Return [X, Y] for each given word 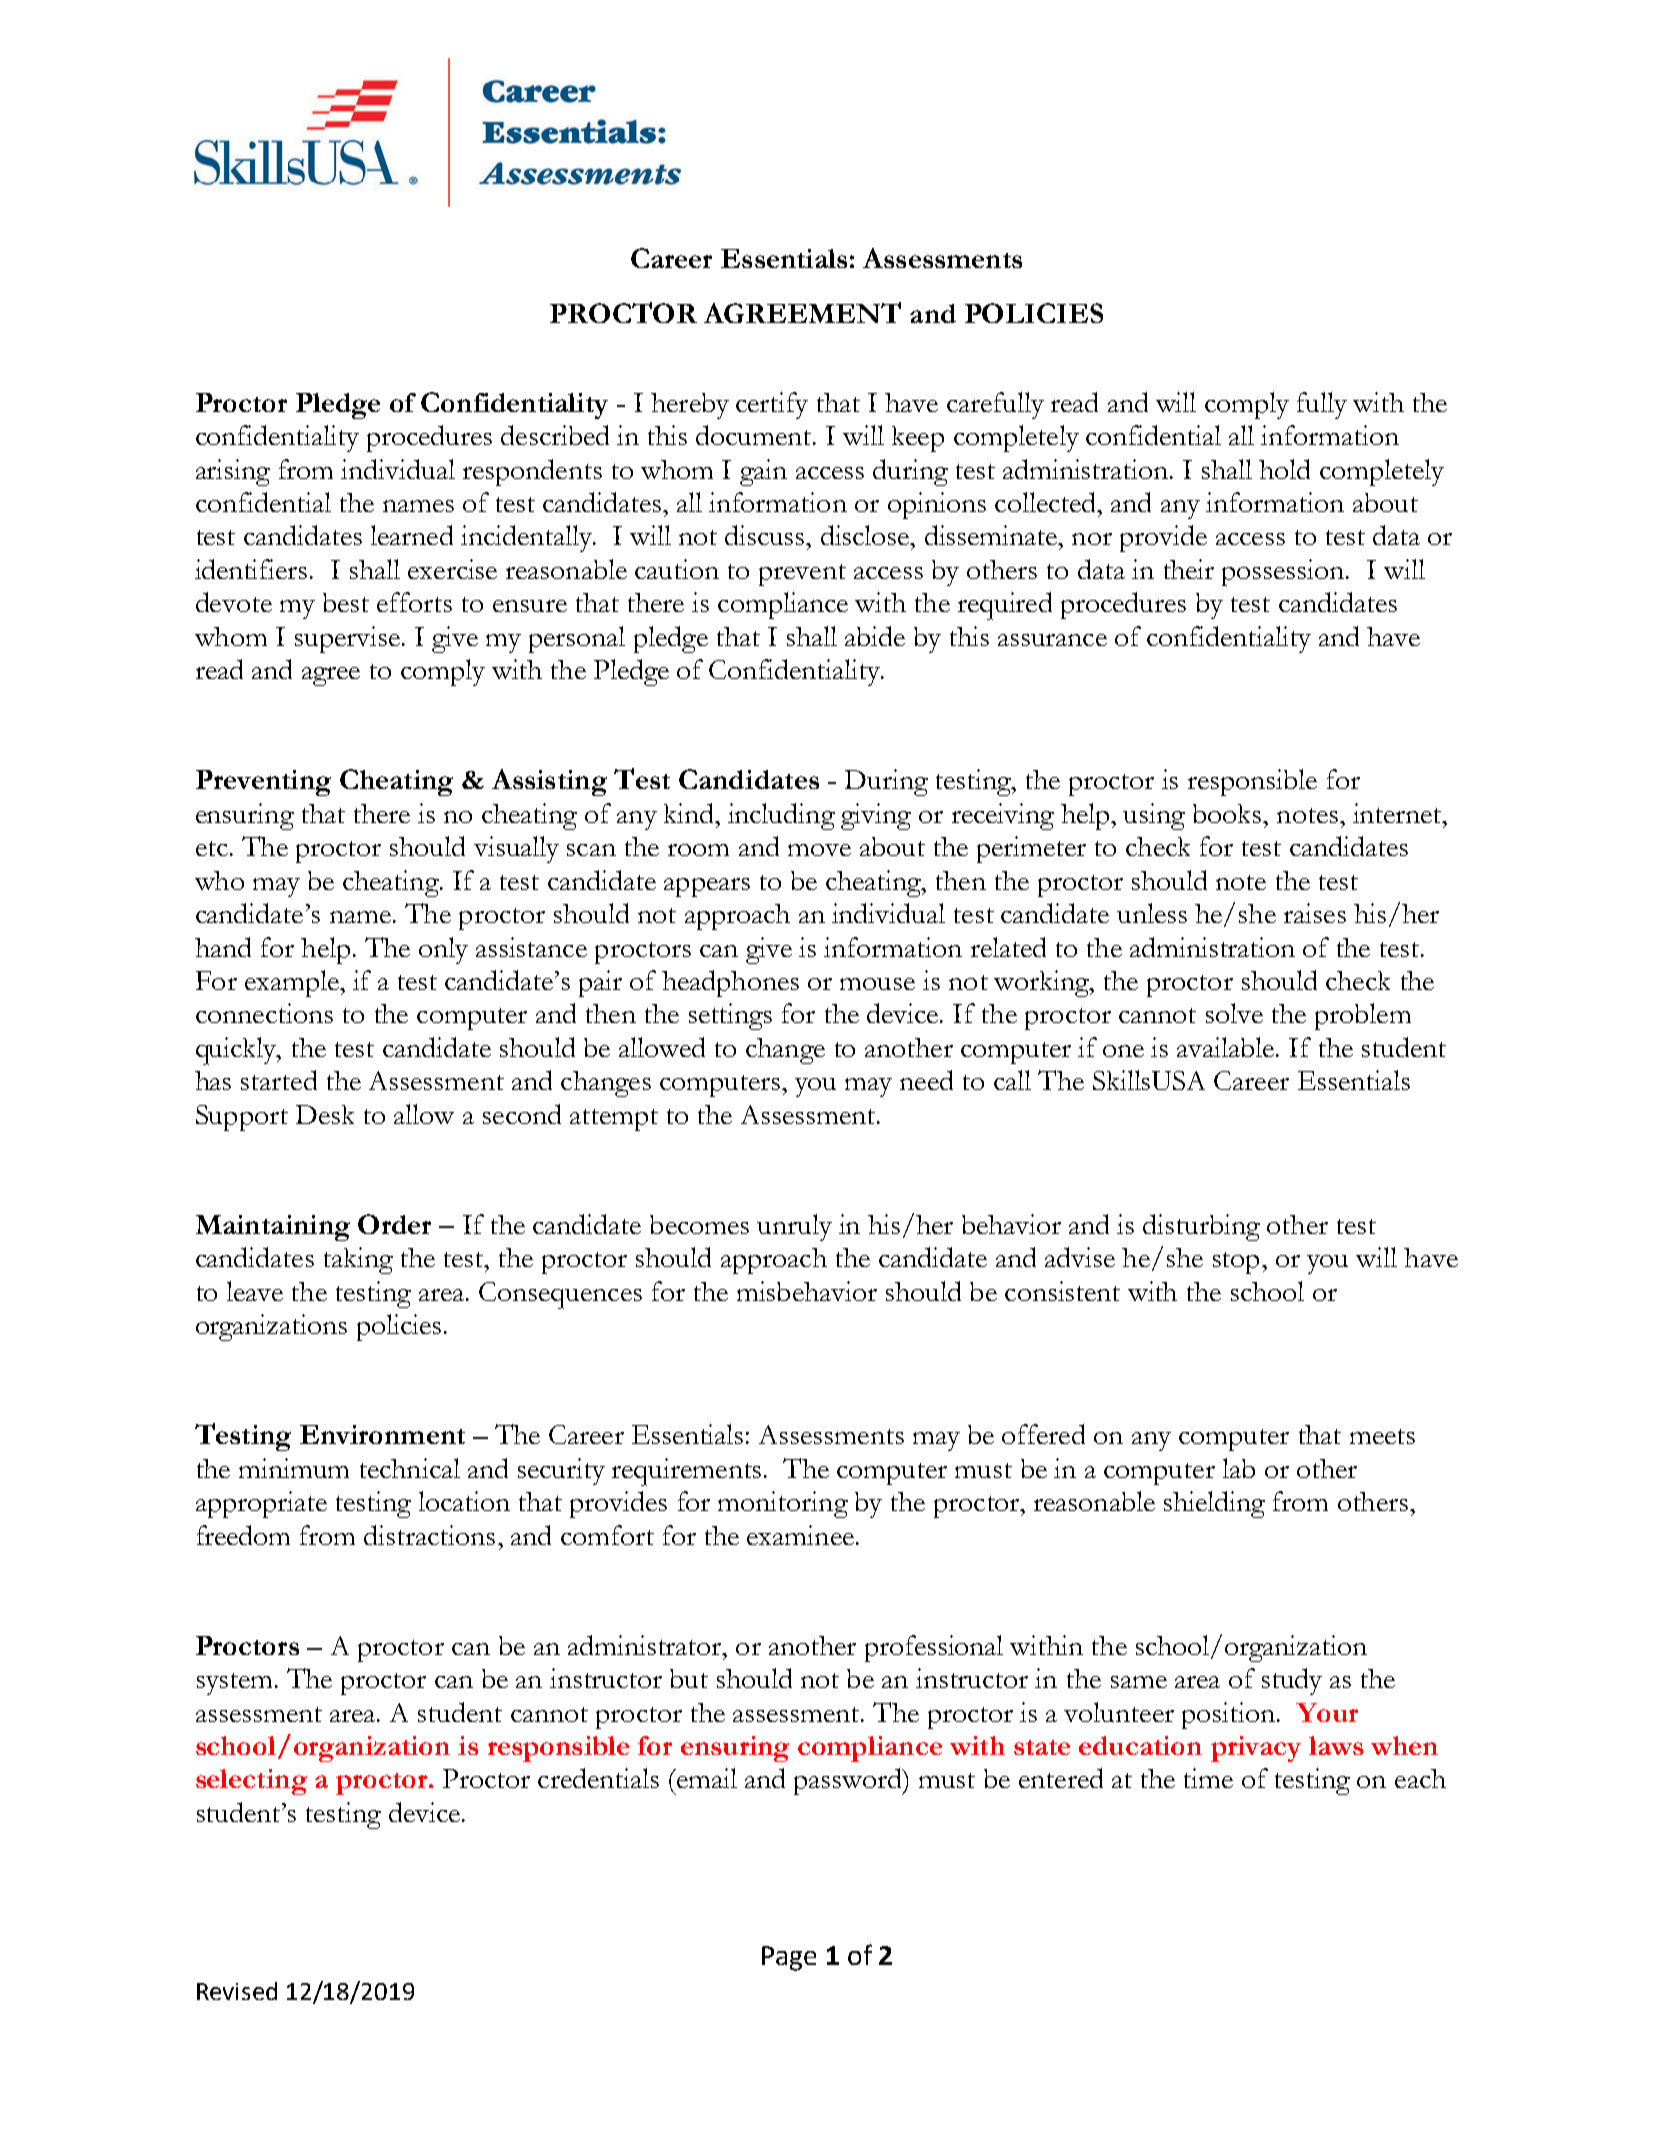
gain [763, 472]
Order [394, 1224]
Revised [237, 1991]
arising [233, 472]
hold [1284, 469]
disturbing [1201, 1227]
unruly [794, 1227]
